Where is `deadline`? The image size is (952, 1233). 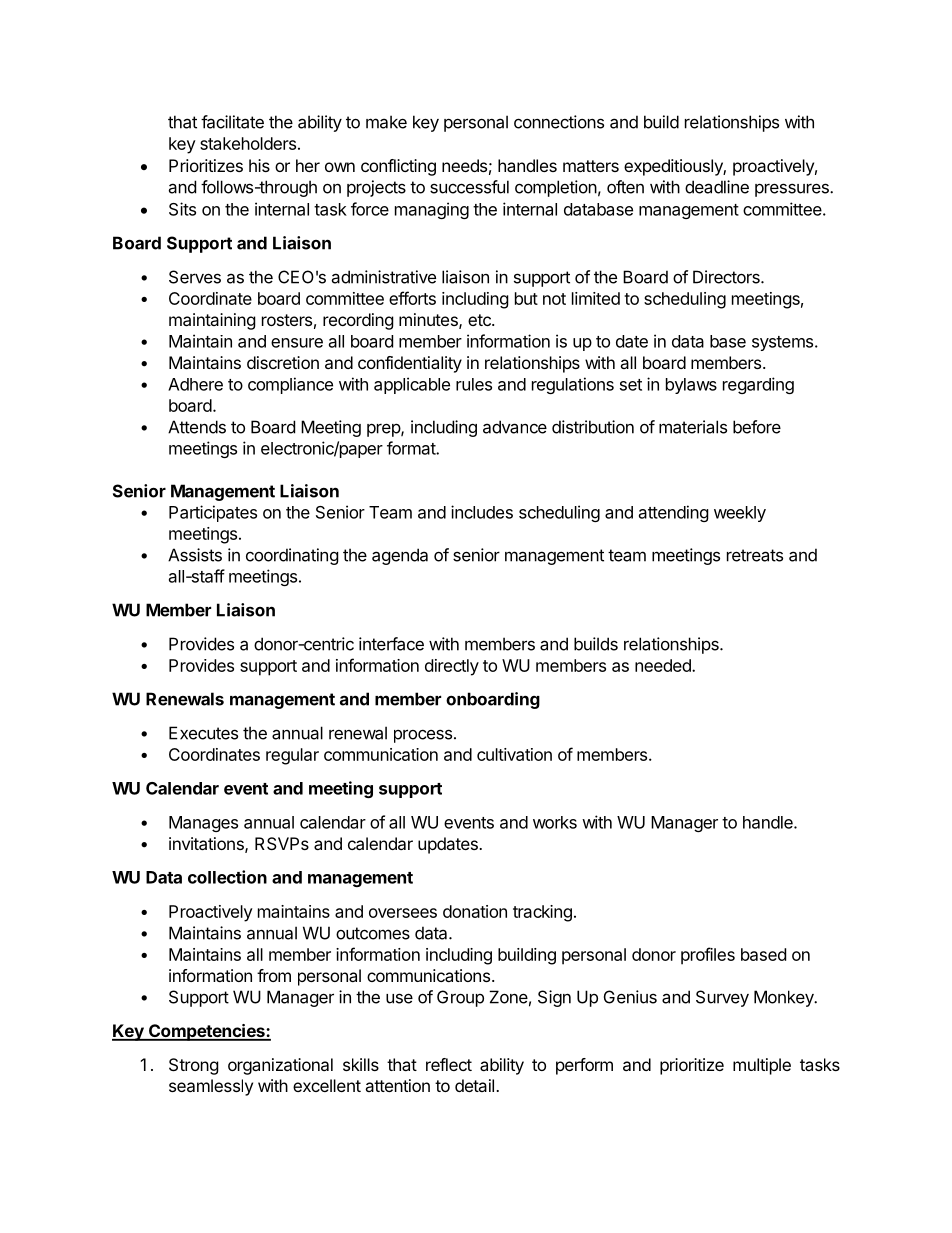
deadline is located at coordinates (717, 187).
